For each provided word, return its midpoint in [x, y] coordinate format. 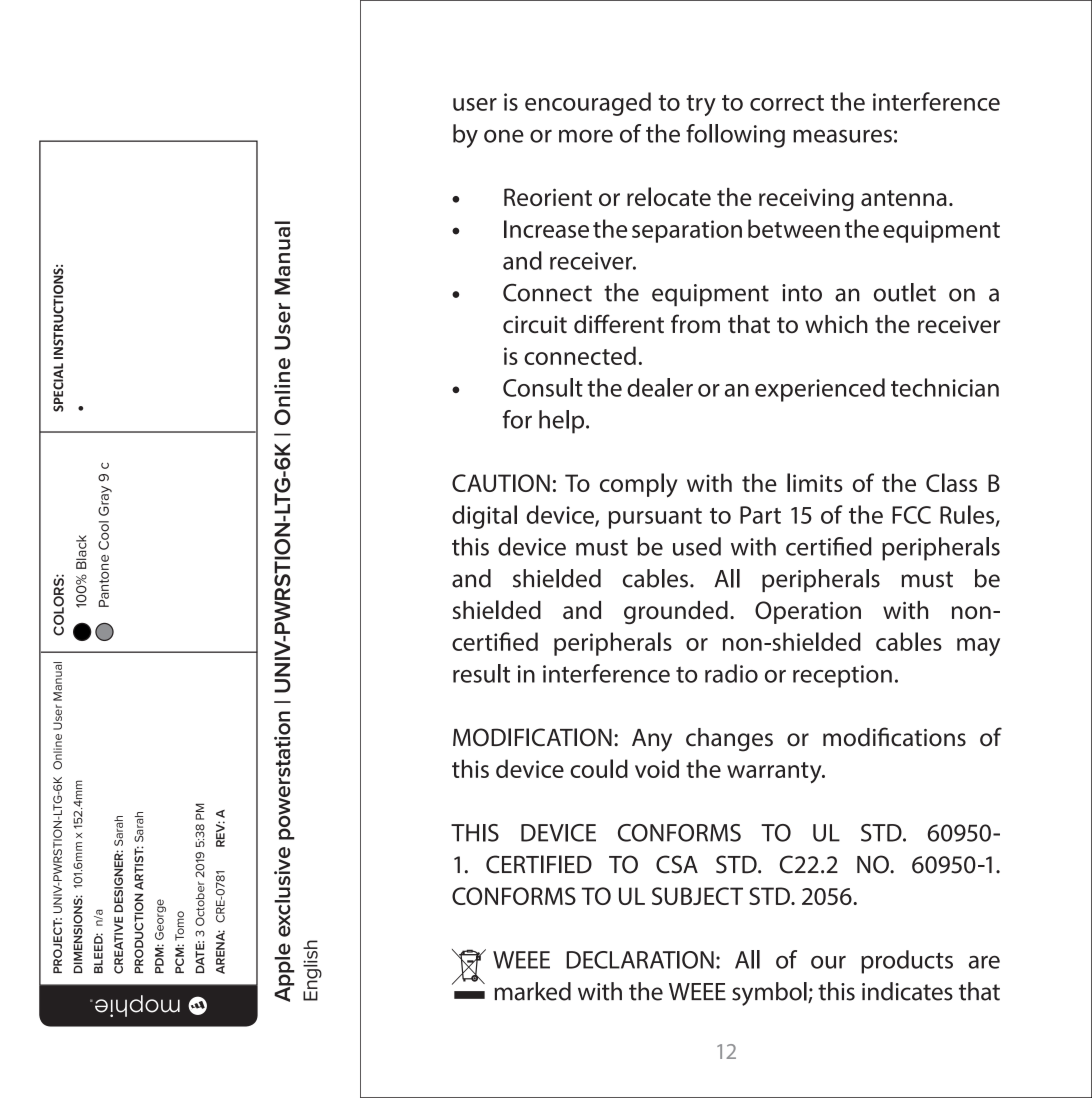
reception [842, 676]
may [978, 647]
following [735, 136]
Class [951, 482]
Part [760, 515]
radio [731, 673]
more [586, 136]
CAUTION [501, 483]
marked [532, 991]
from [695, 324]
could [599, 768]
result [481, 673]
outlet [905, 292]
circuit [535, 324]
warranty [775, 773]
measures [842, 136]
